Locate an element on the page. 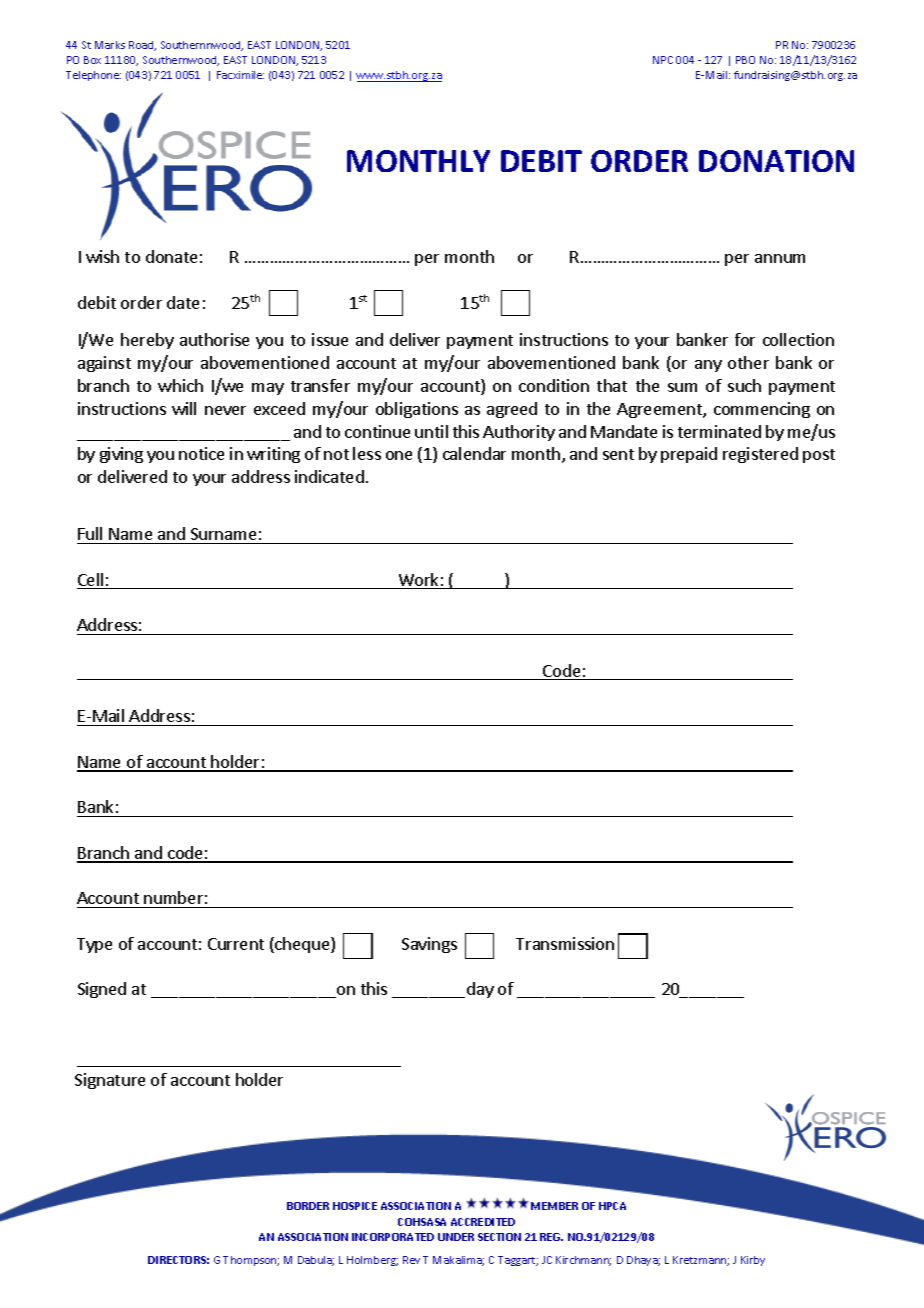 The width and height of the image is (924, 1308). Cell is located at coordinates (91, 581).
